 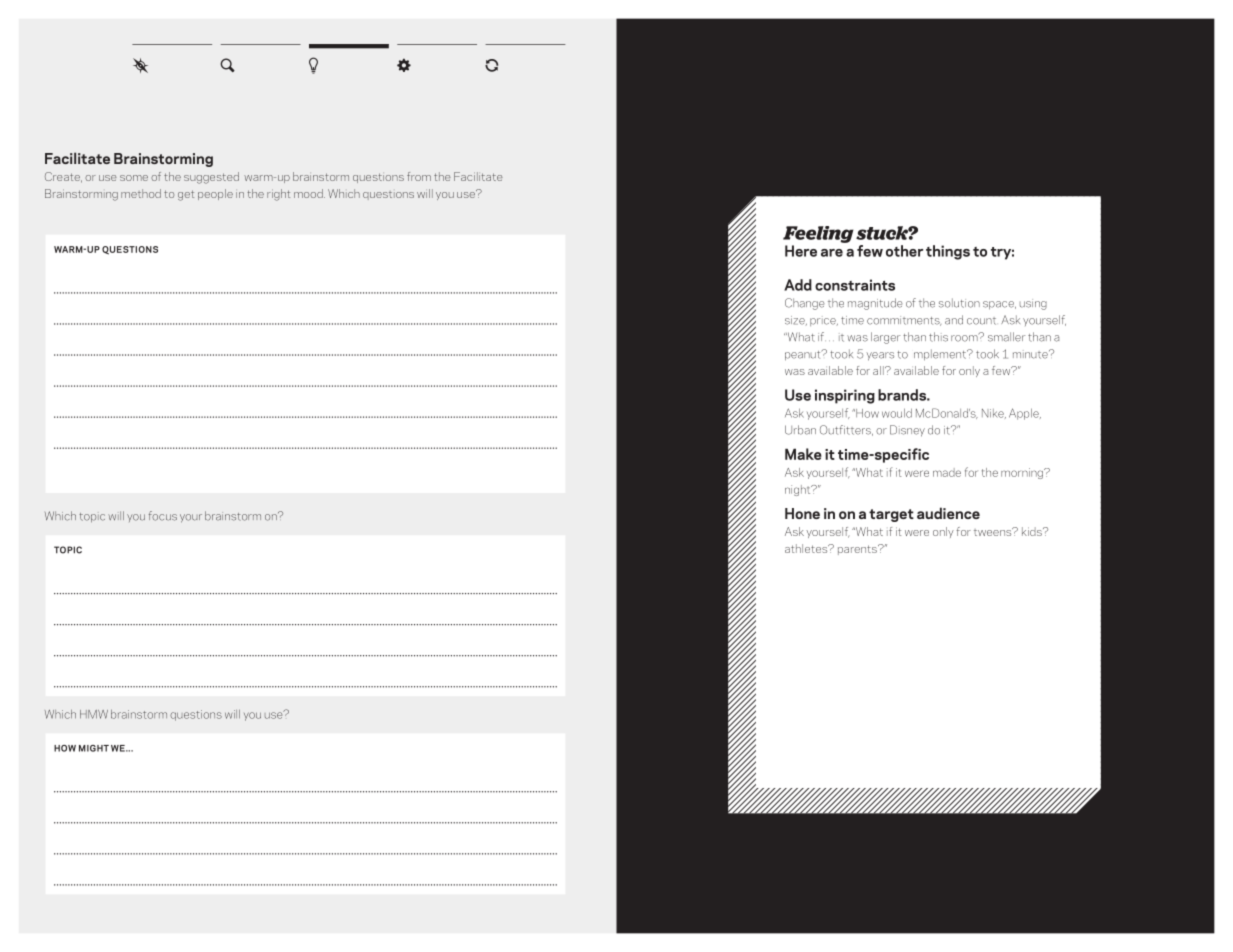 What do you see at coordinates (803, 454) in the screenshot?
I see `Make` at bounding box center [803, 454].
